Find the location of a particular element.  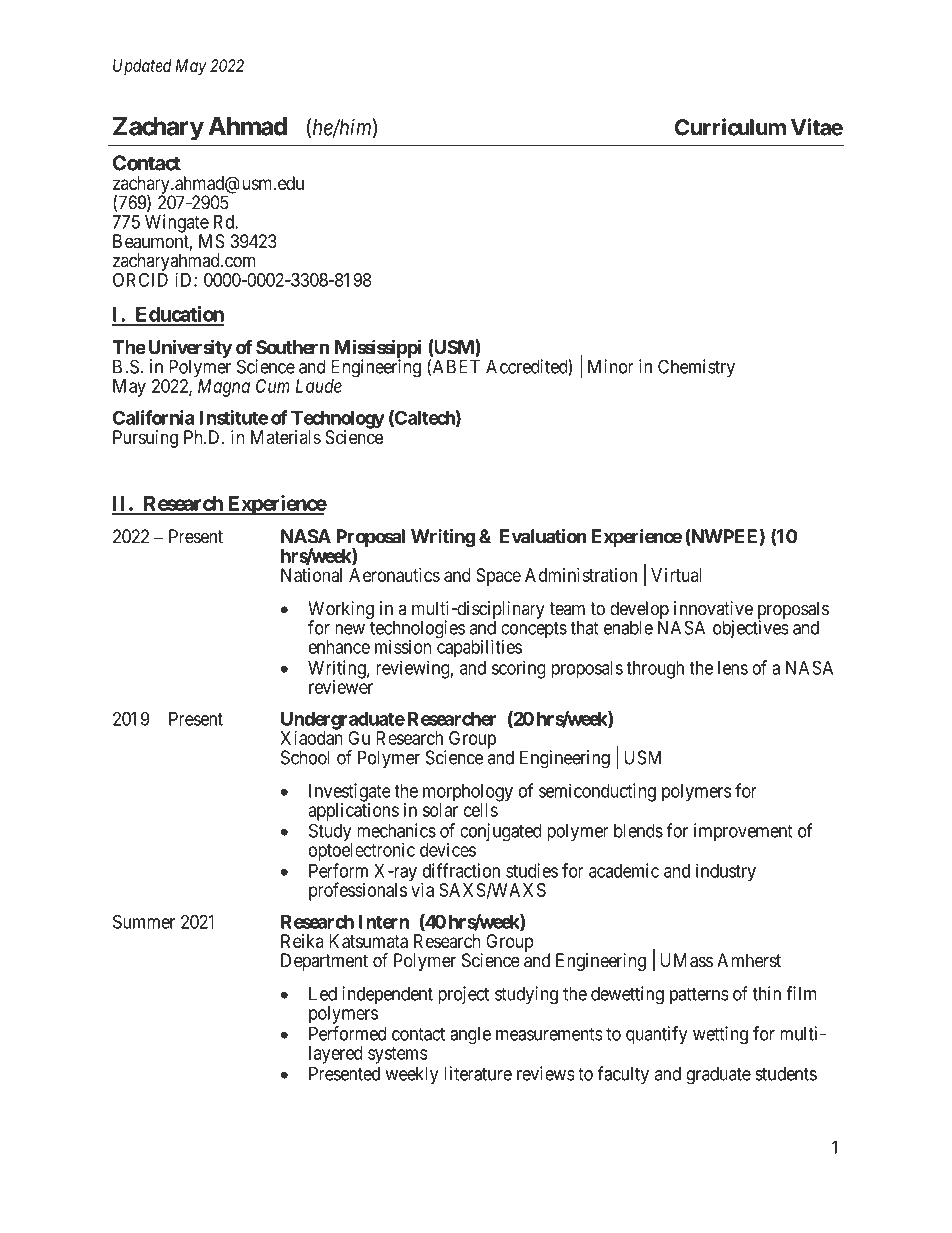

Updated is located at coordinates (142, 67).
